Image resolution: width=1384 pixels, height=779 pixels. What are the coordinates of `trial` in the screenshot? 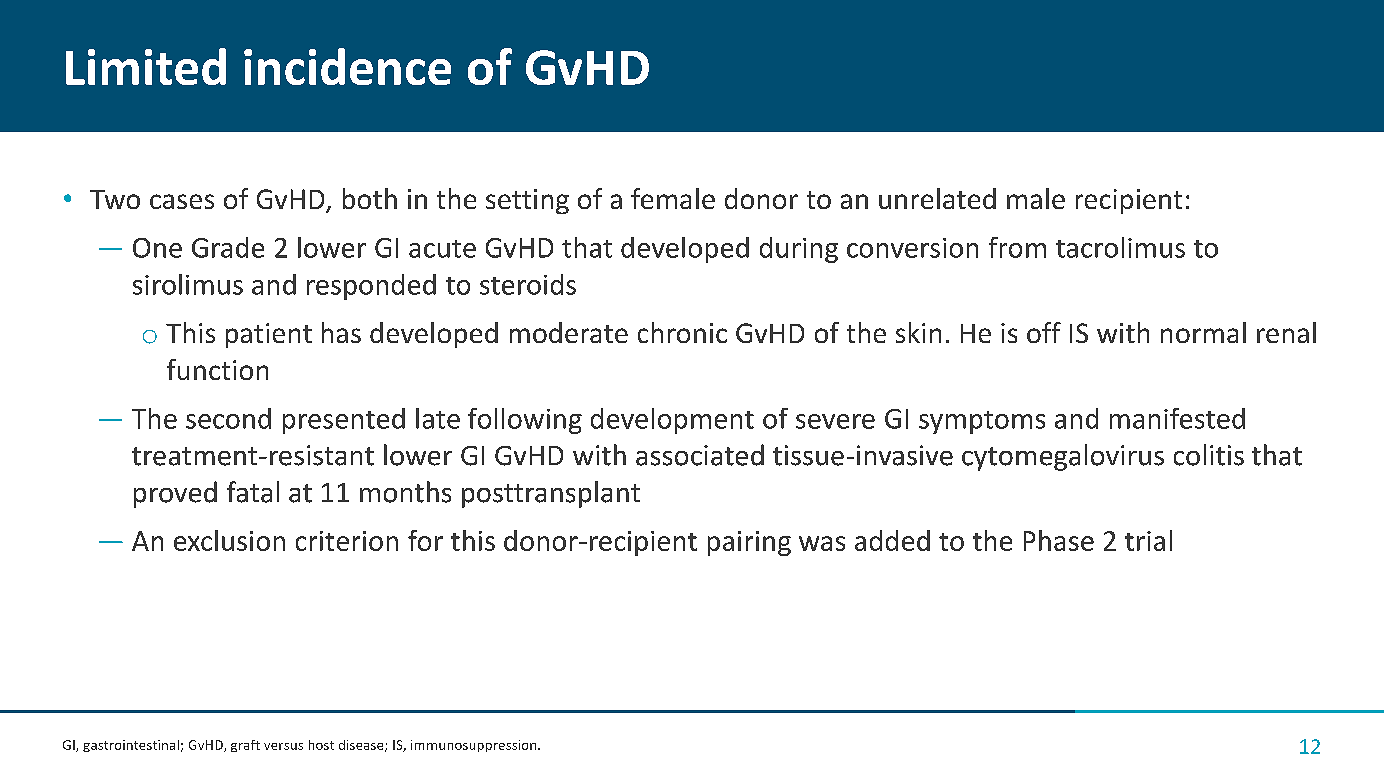 It's located at (1148, 540).
